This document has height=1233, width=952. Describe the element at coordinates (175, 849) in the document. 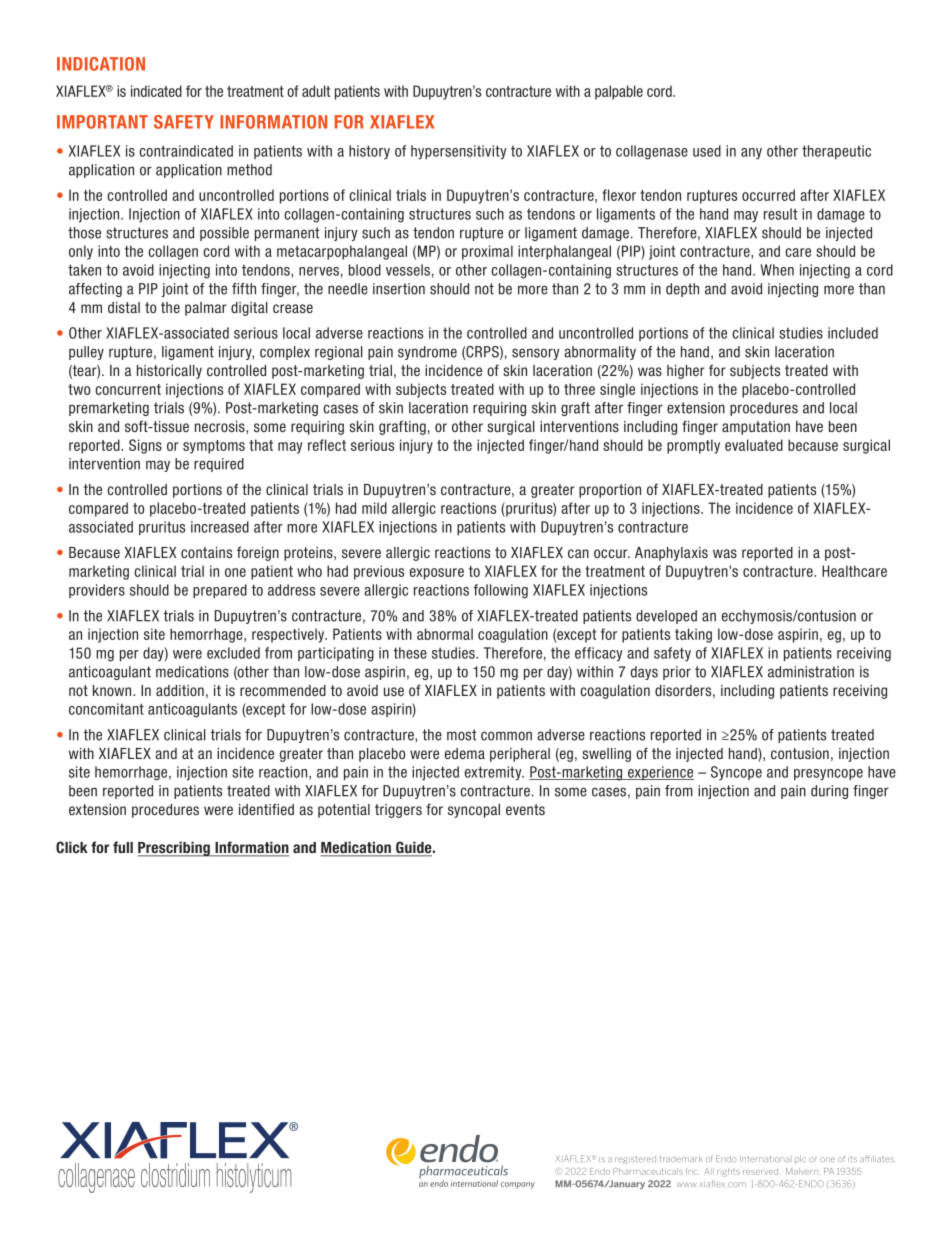

I see `Prescribing` at that location.
